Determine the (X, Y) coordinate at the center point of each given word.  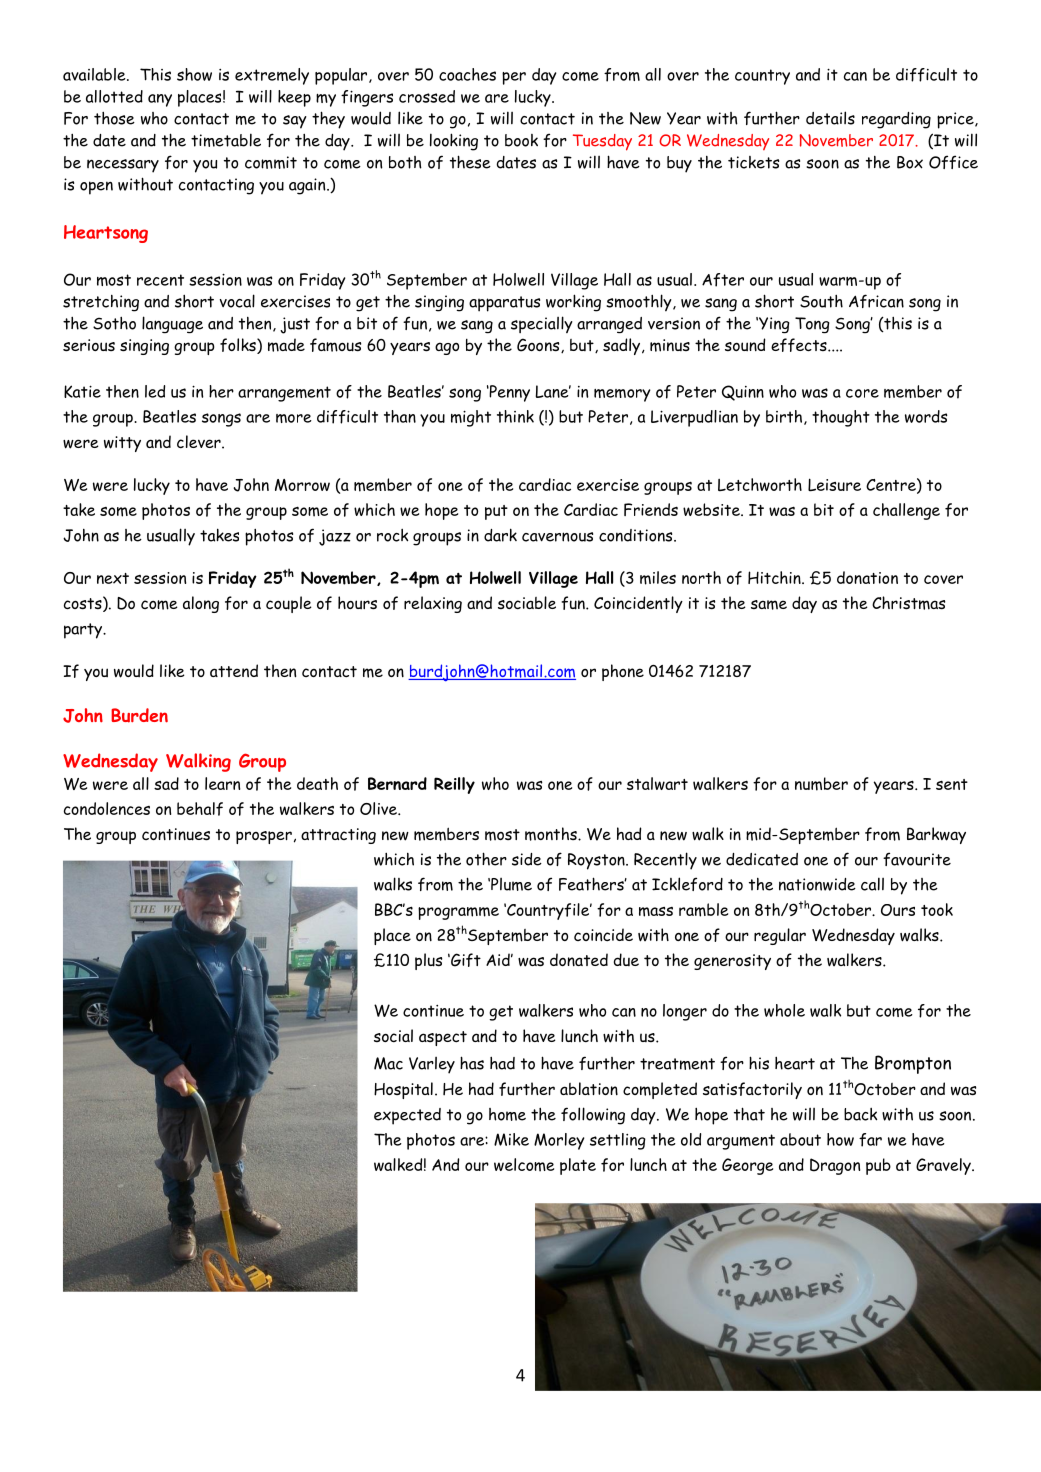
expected (407, 1116)
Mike (511, 1139)
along (201, 604)
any (160, 100)
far (870, 1140)
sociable (527, 602)
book (521, 140)
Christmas (908, 603)
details (830, 118)
